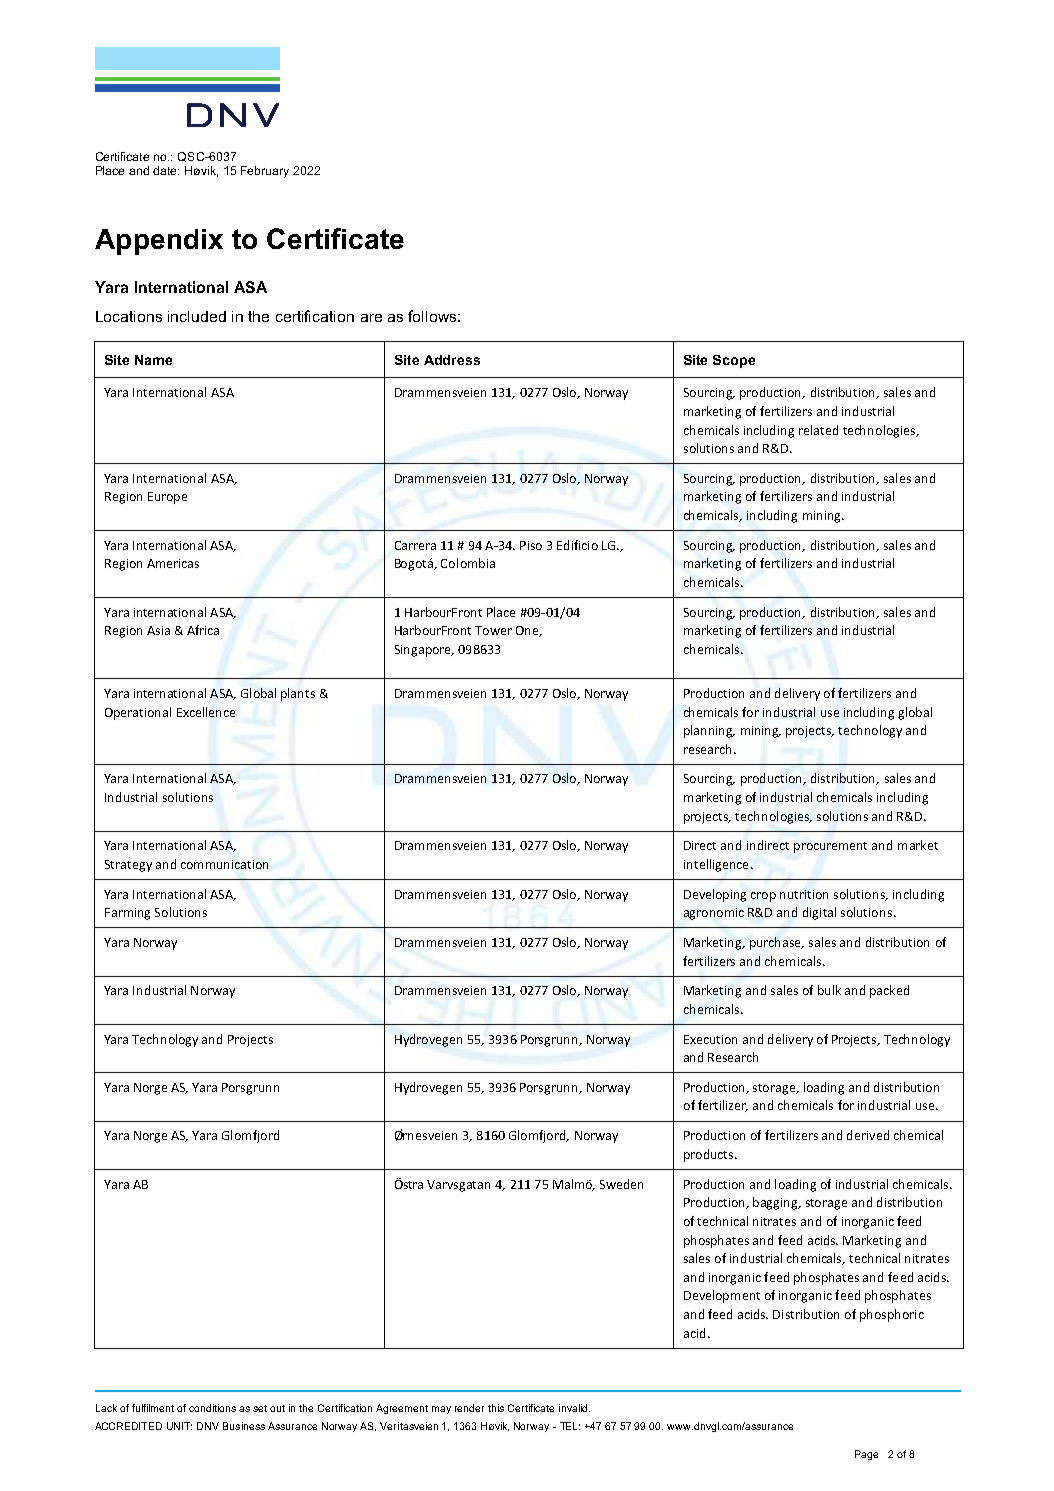  Describe the element at coordinates (212, 1408) in the screenshot. I see `conditions` at that location.
